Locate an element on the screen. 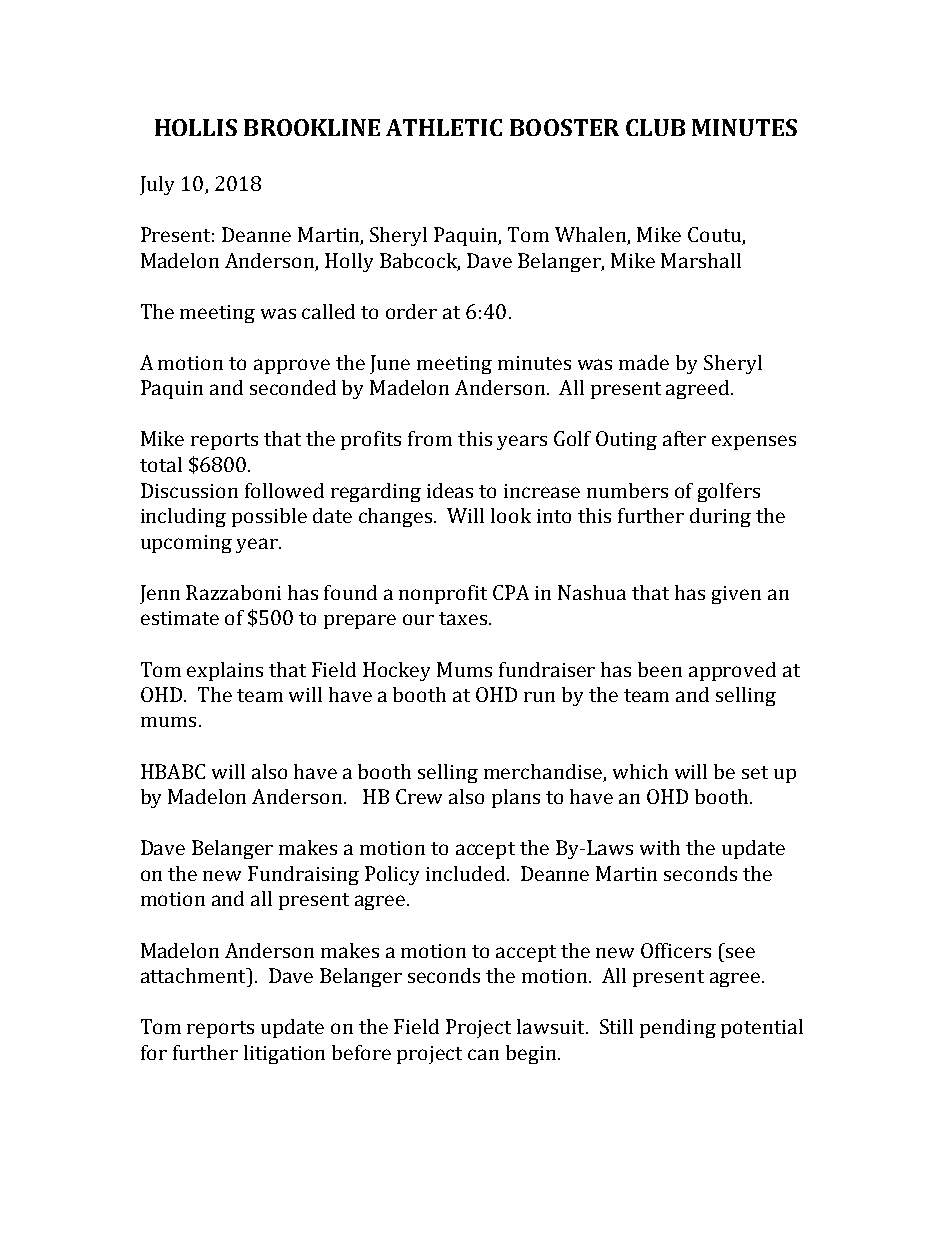 The image size is (952, 1233). nonprofit is located at coordinates (443, 594).
